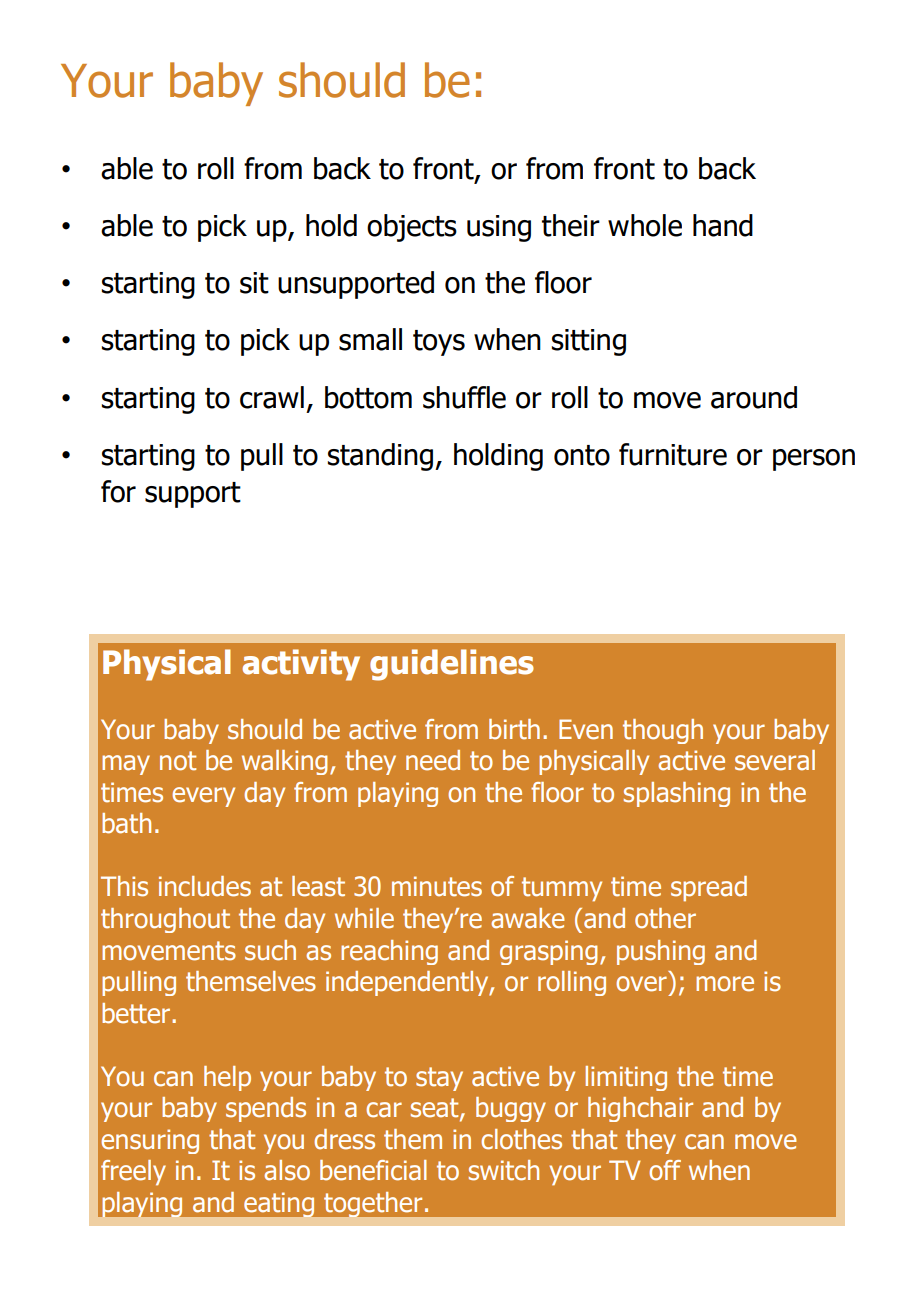 The width and height of the screenshot is (924, 1313). Describe the element at coordinates (389, 952) in the screenshot. I see `reaching` at that location.
